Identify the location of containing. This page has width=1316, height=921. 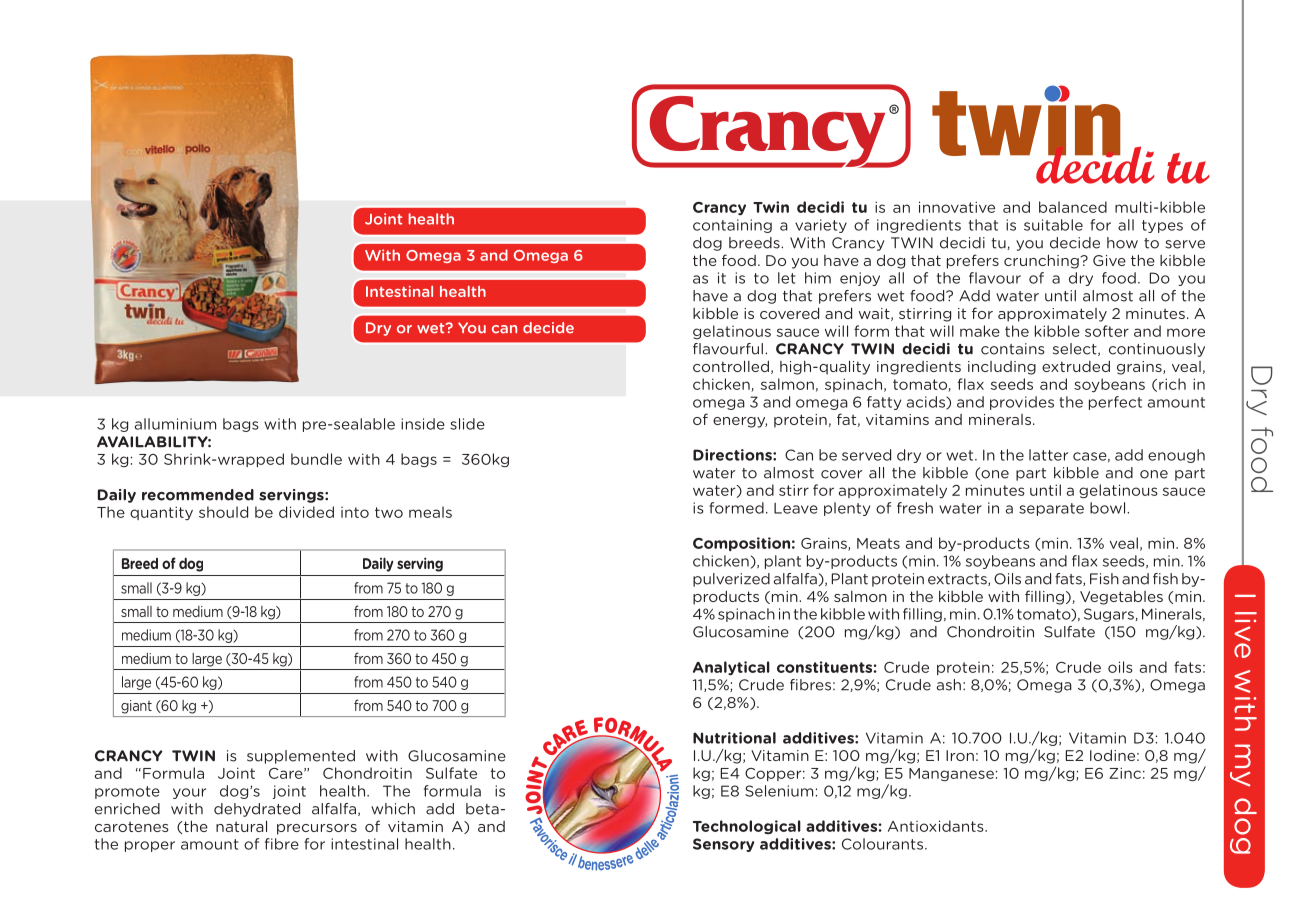
(732, 226).
